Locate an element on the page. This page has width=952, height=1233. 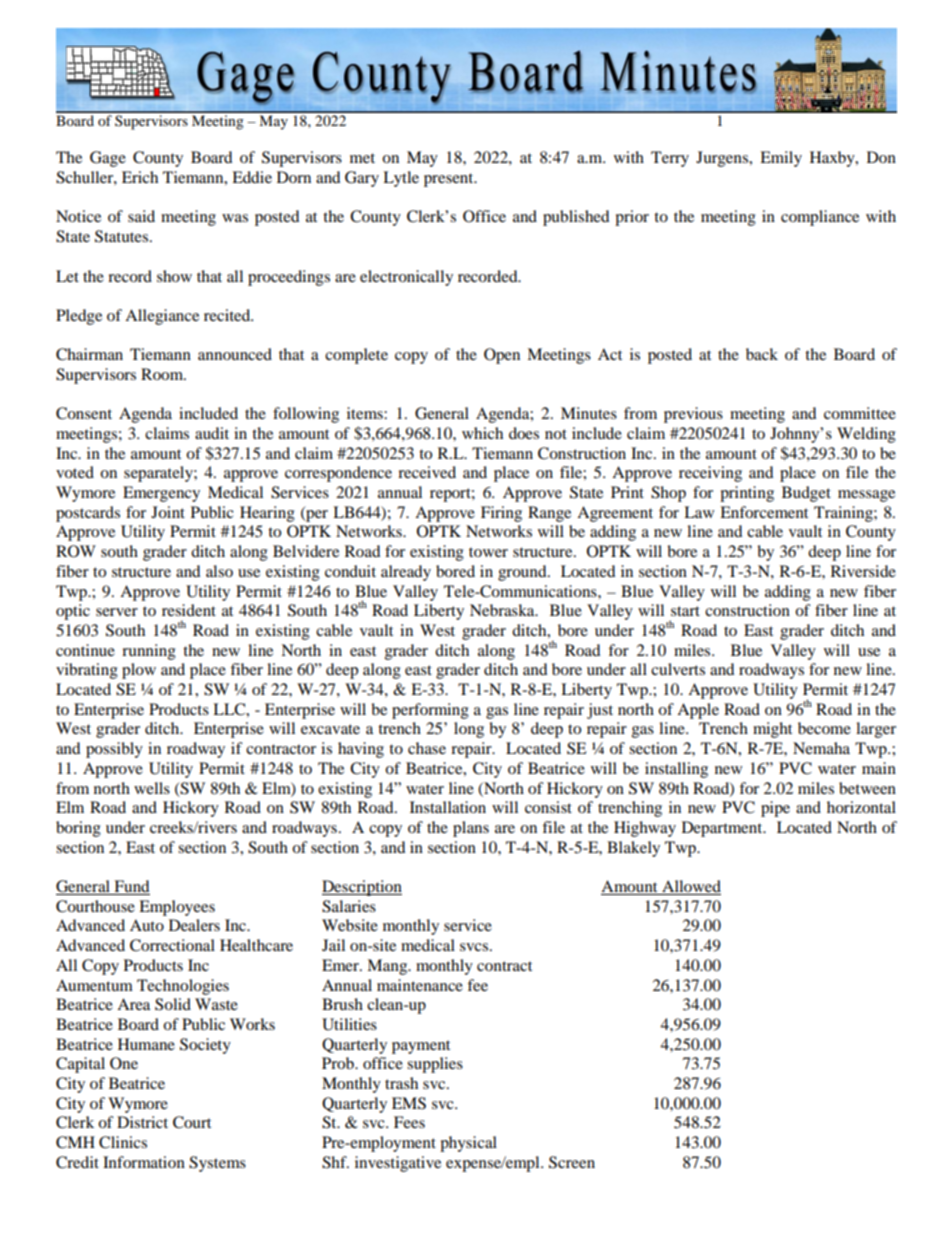
running is located at coordinates (149, 652).
